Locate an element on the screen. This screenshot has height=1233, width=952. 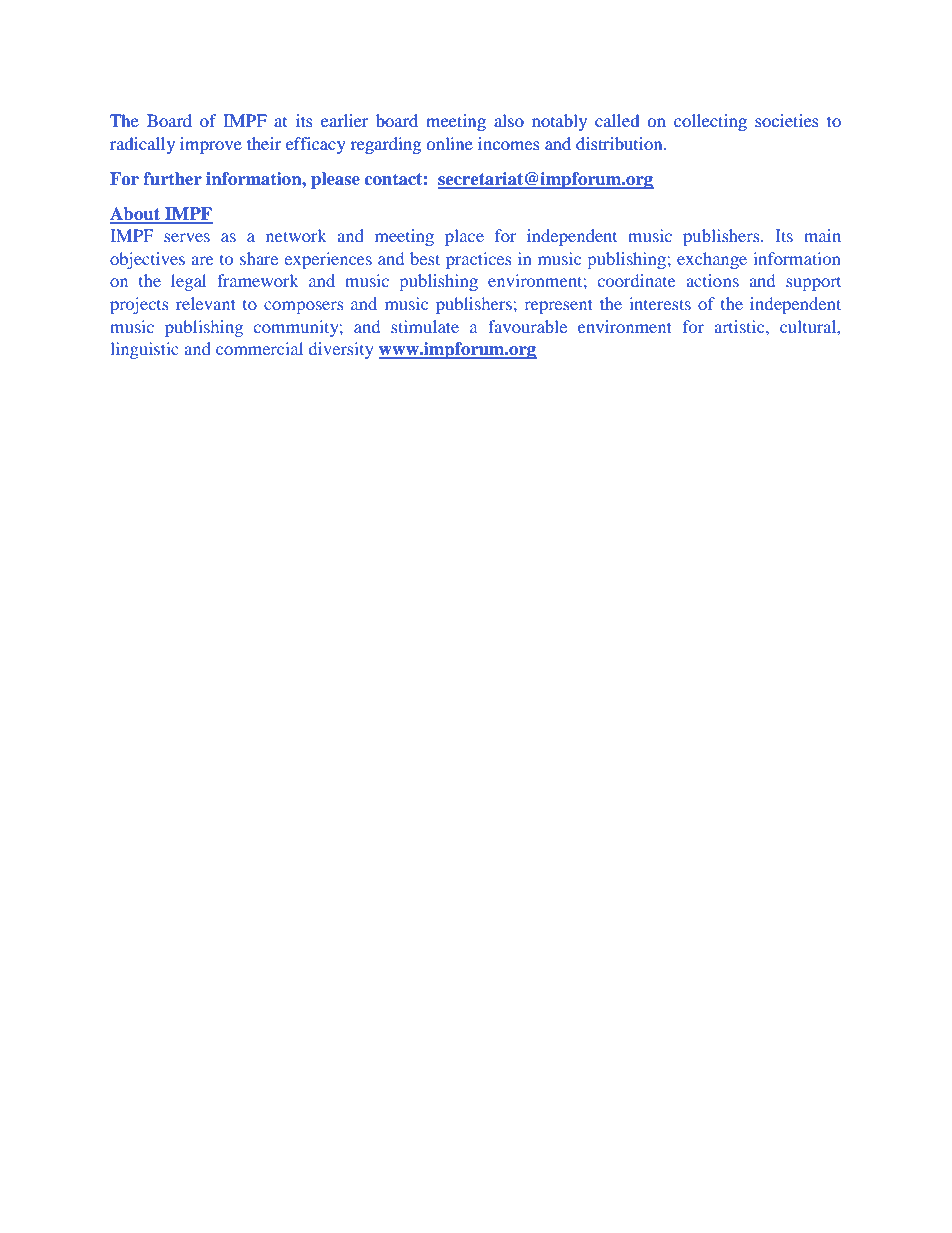
their is located at coordinates (264, 143).
